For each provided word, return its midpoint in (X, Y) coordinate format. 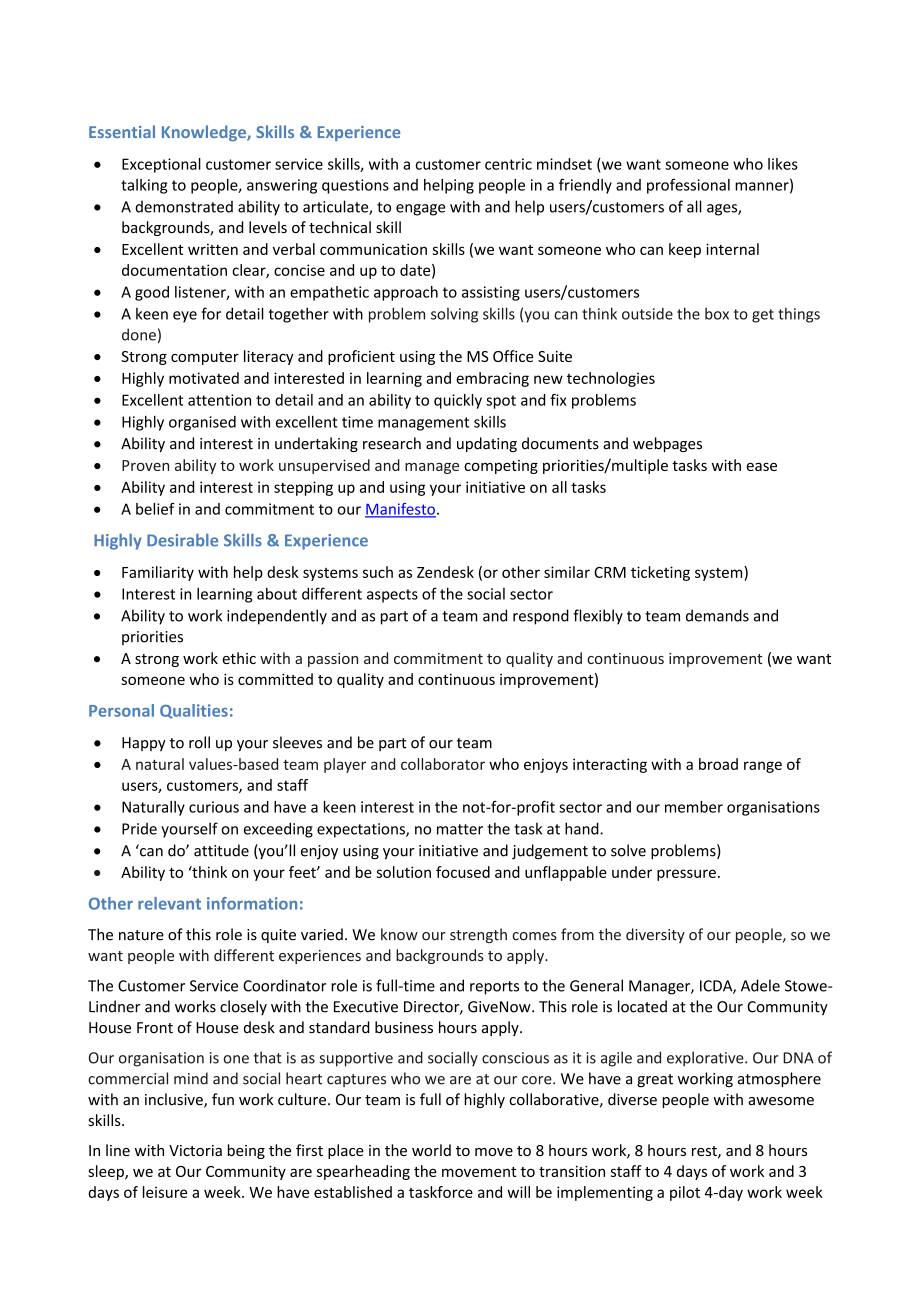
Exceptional (161, 165)
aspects (392, 596)
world (431, 1150)
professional (688, 186)
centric (508, 164)
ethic (239, 658)
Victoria (195, 1150)
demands (717, 615)
